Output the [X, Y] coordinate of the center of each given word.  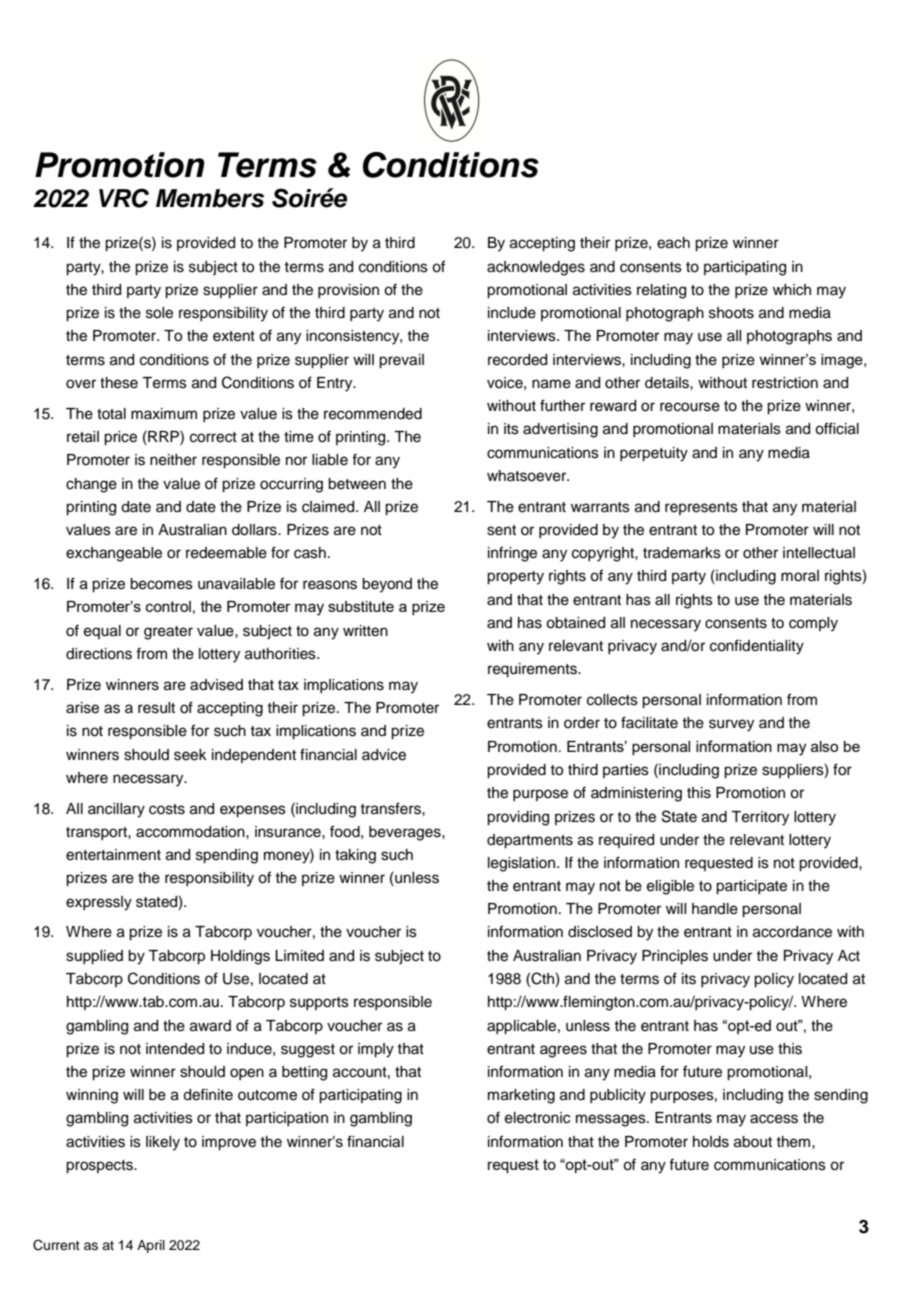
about [753, 1142]
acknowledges [536, 268]
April [151, 1246]
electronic [537, 1118]
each [673, 243]
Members [210, 198]
